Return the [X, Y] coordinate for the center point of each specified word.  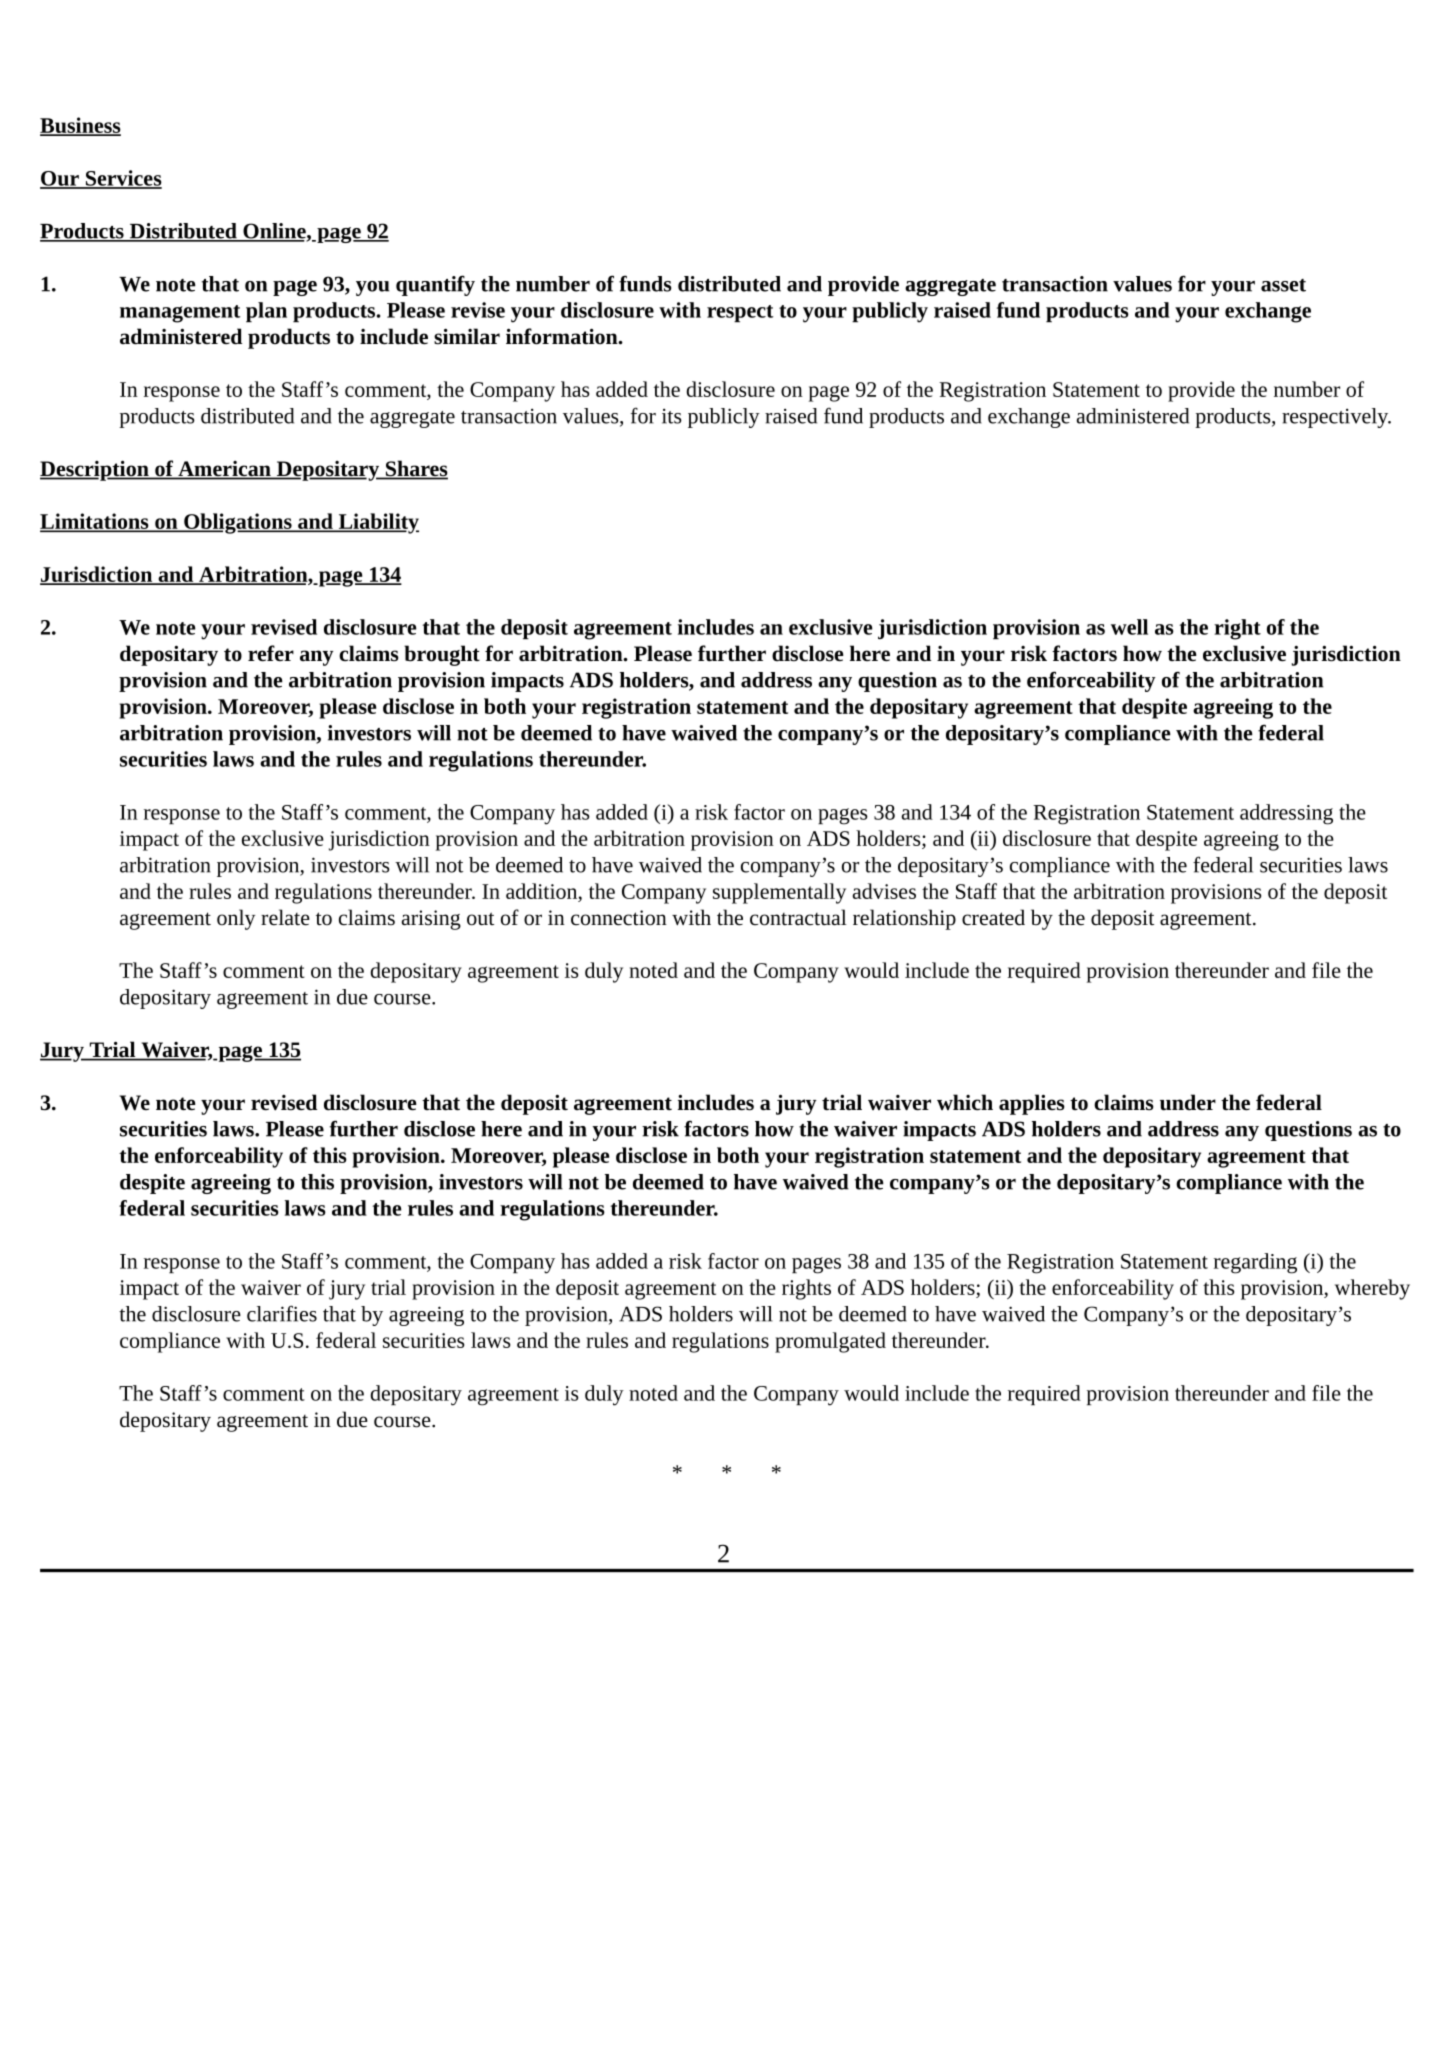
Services [122, 179]
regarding [1255, 1263]
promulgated [830, 1342]
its [672, 416]
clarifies [282, 1313]
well [1129, 627]
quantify [435, 285]
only [236, 919]
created [993, 917]
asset [1283, 285]
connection [619, 918]
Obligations [238, 523]
